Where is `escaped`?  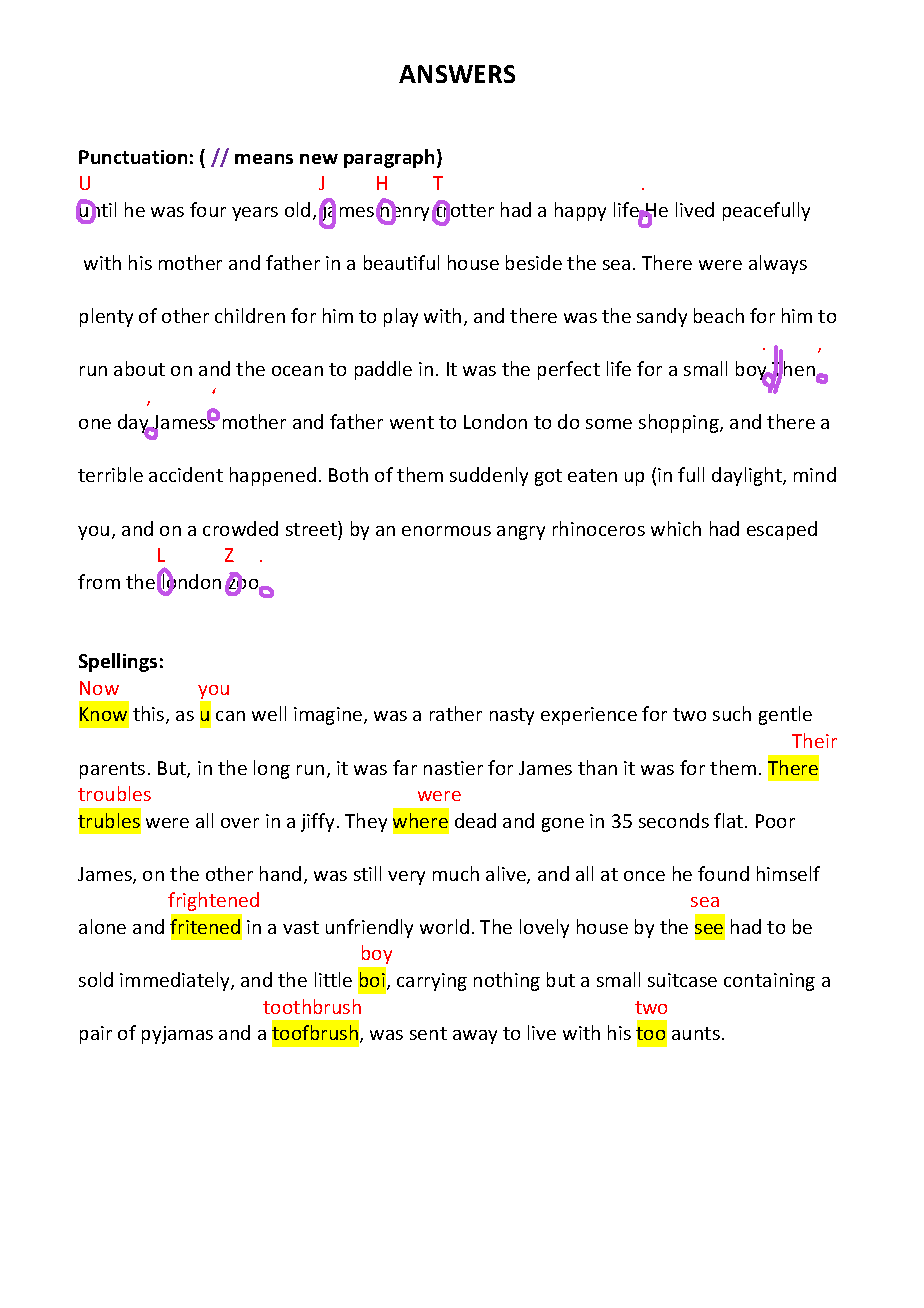 escaped is located at coordinates (782, 530).
